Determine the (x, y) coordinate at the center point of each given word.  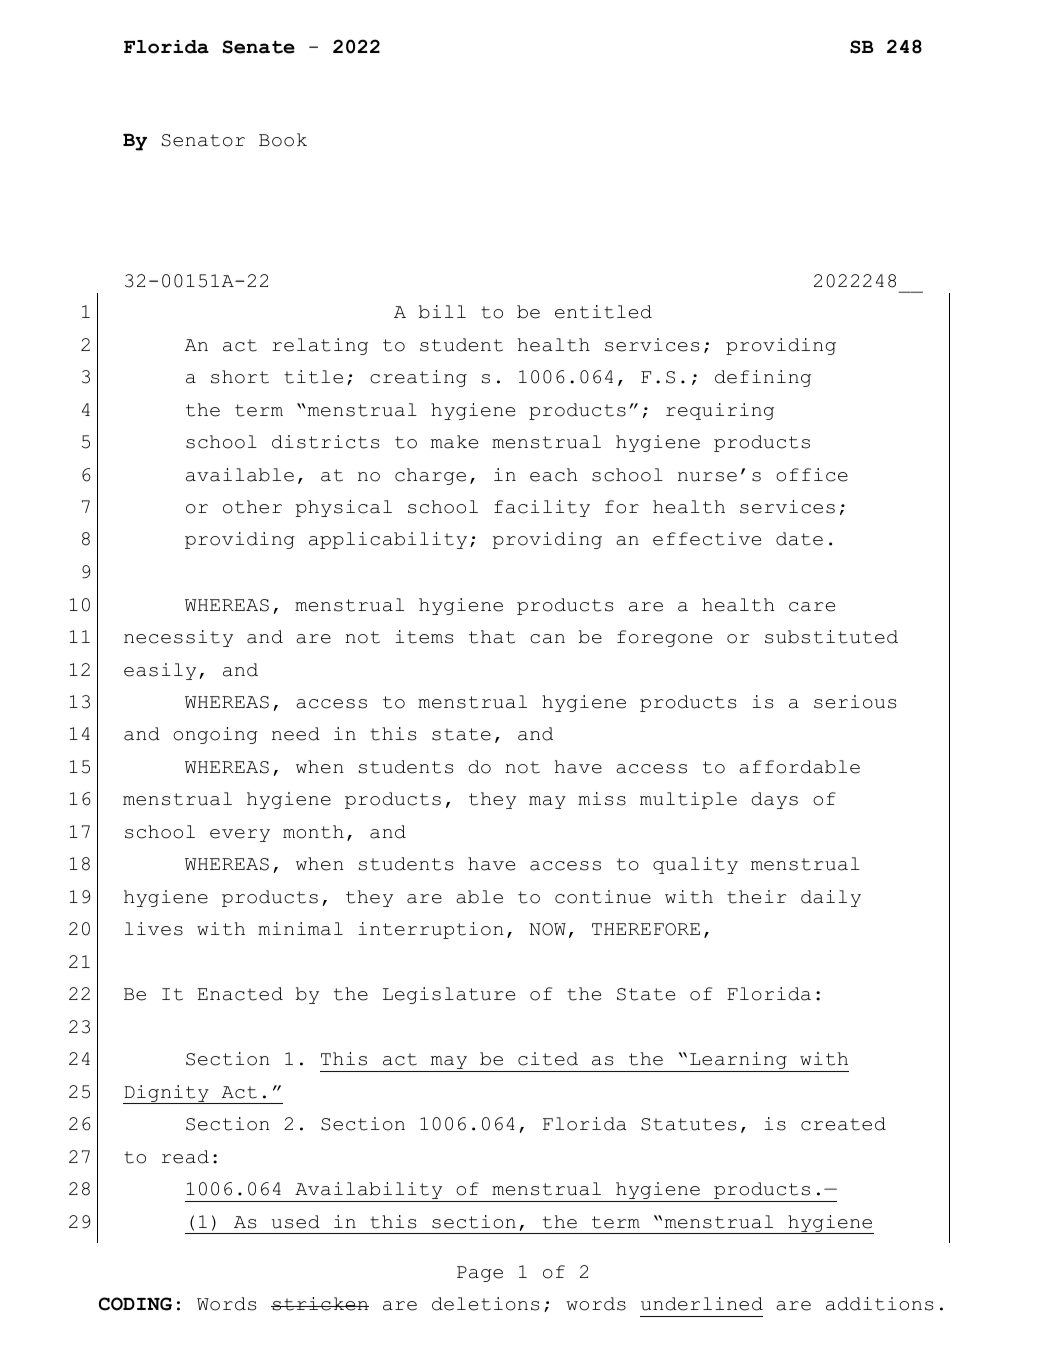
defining (763, 378)
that (492, 637)
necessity (178, 638)
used (296, 1222)
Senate (258, 47)
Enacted (240, 994)
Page (480, 1274)
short (240, 377)
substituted (831, 637)
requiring (720, 411)
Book (283, 140)
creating (418, 378)
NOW (547, 929)
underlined (702, 1304)
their (757, 897)
